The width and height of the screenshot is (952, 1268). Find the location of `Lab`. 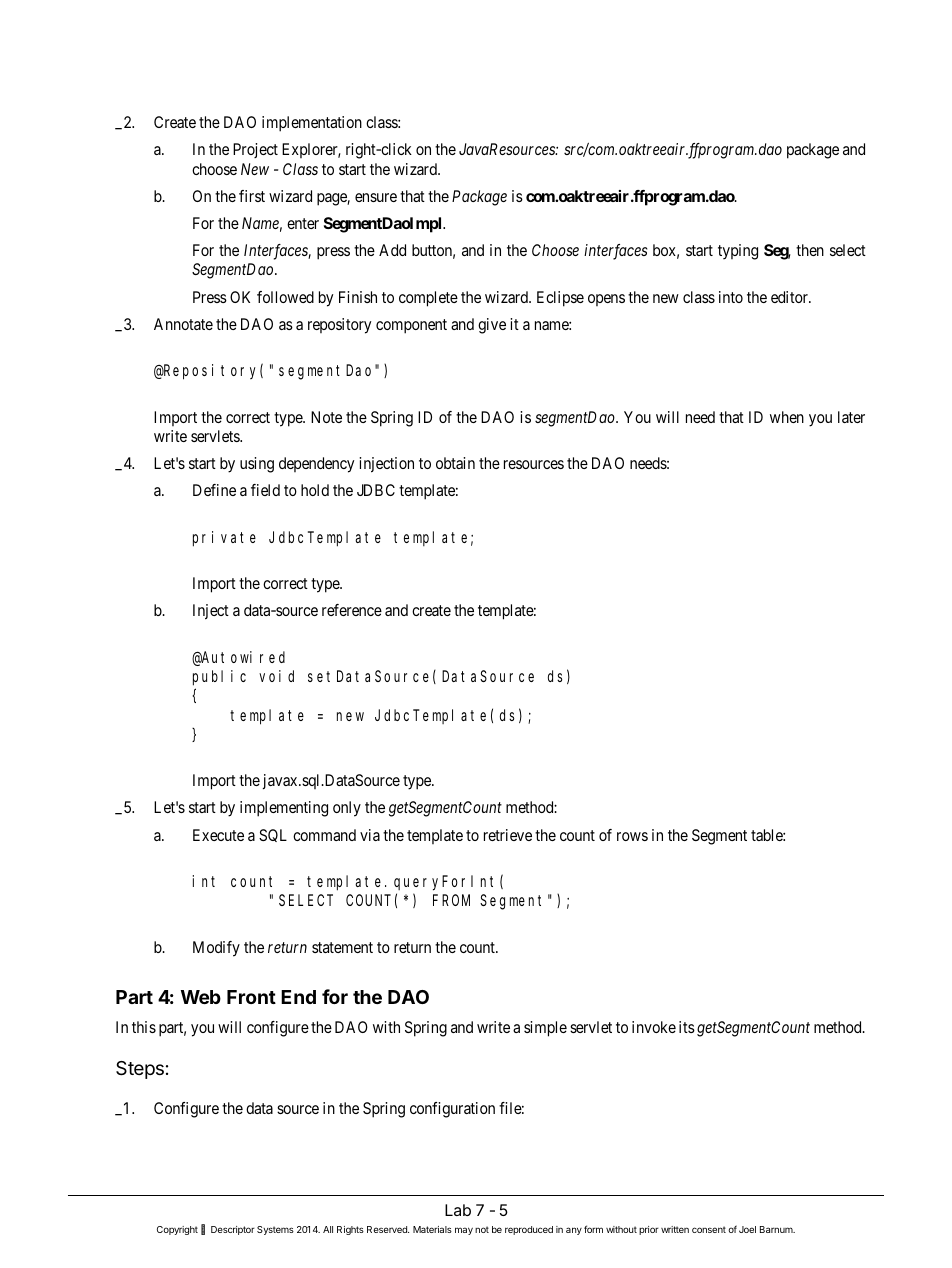

Lab is located at coordinates (458, 1210).
